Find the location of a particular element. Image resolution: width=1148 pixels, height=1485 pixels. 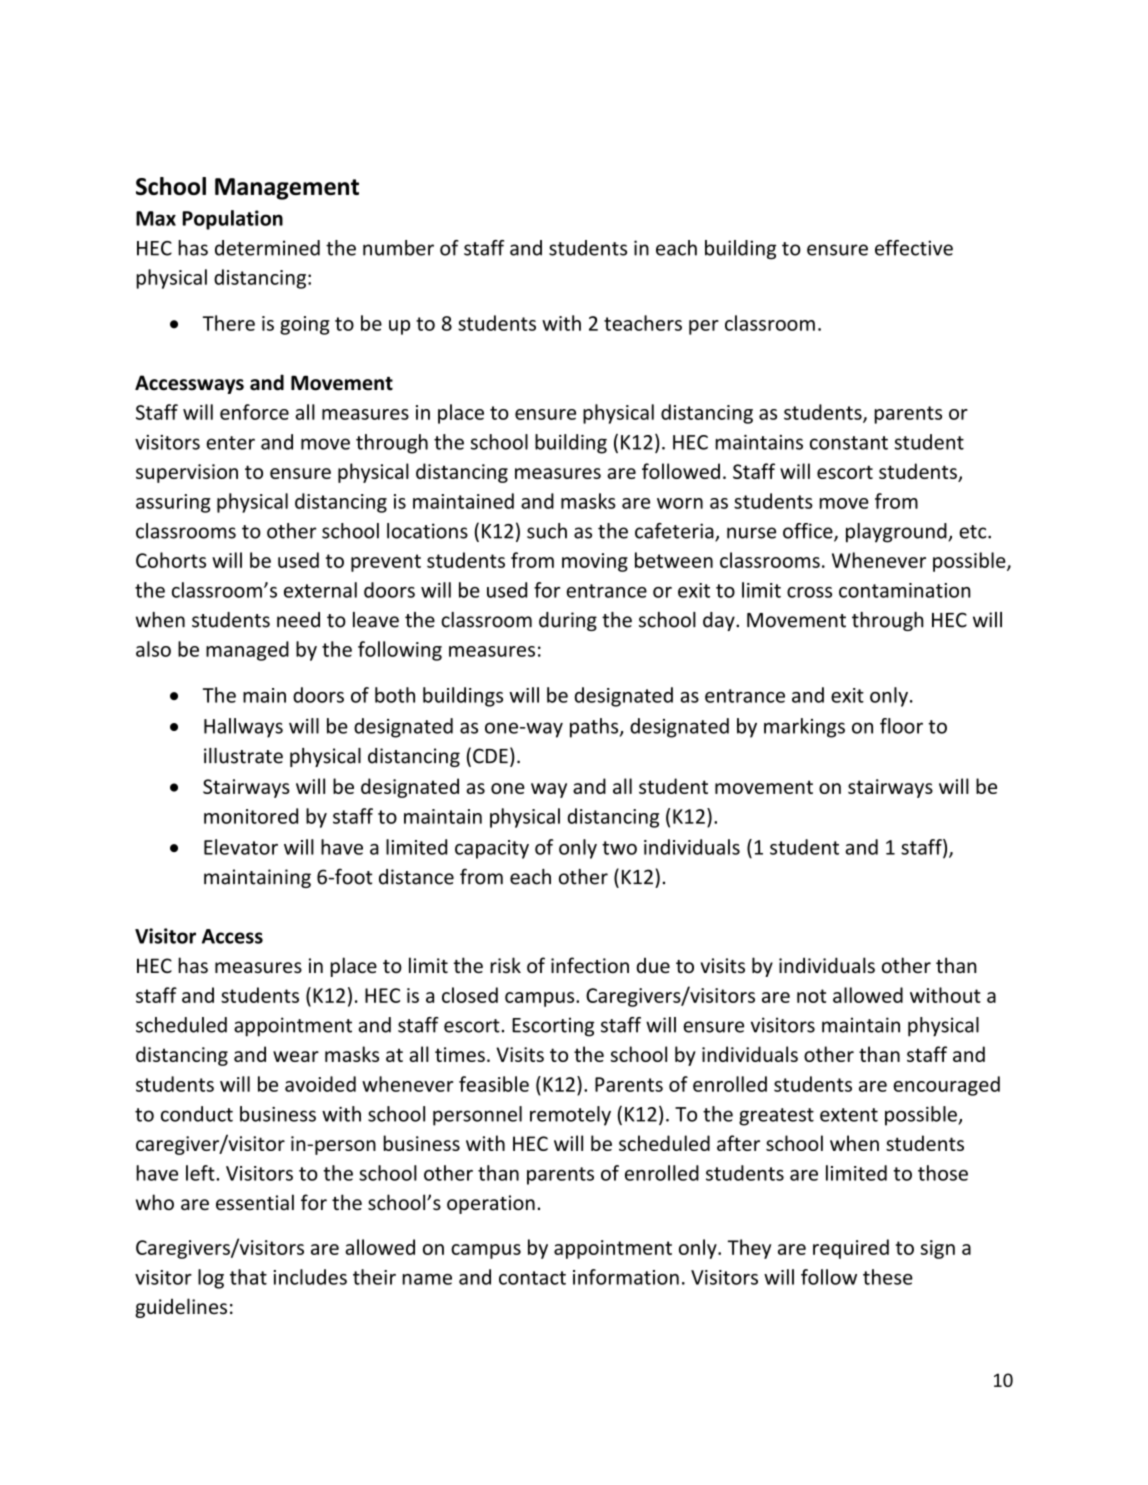

constant is located at coordinates (849, 443).
